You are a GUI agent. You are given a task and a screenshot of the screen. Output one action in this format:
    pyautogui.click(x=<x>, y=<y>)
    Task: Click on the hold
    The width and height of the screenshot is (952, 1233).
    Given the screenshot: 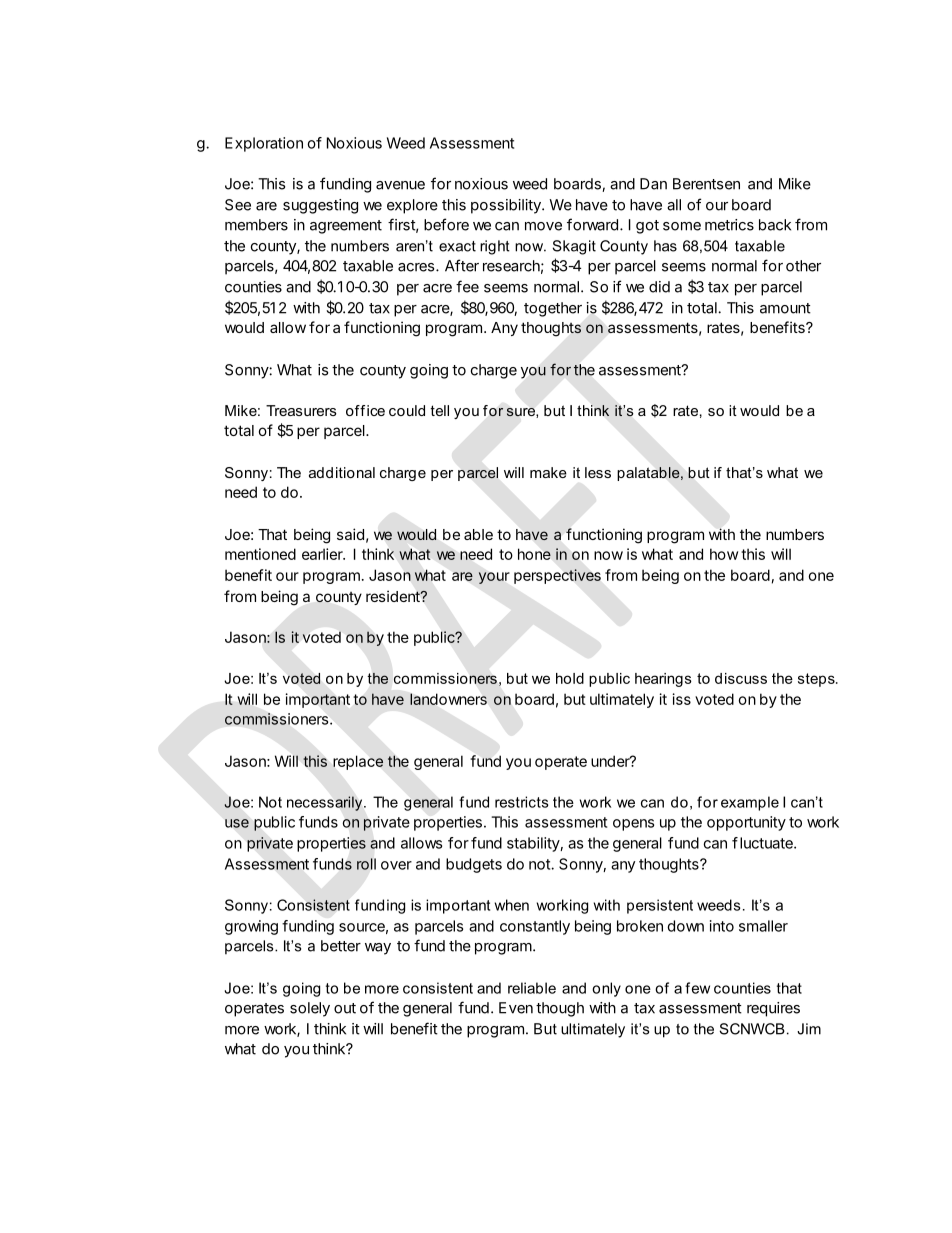 What is the action you would take?
    pyautogui.click(x=570, y=678)
